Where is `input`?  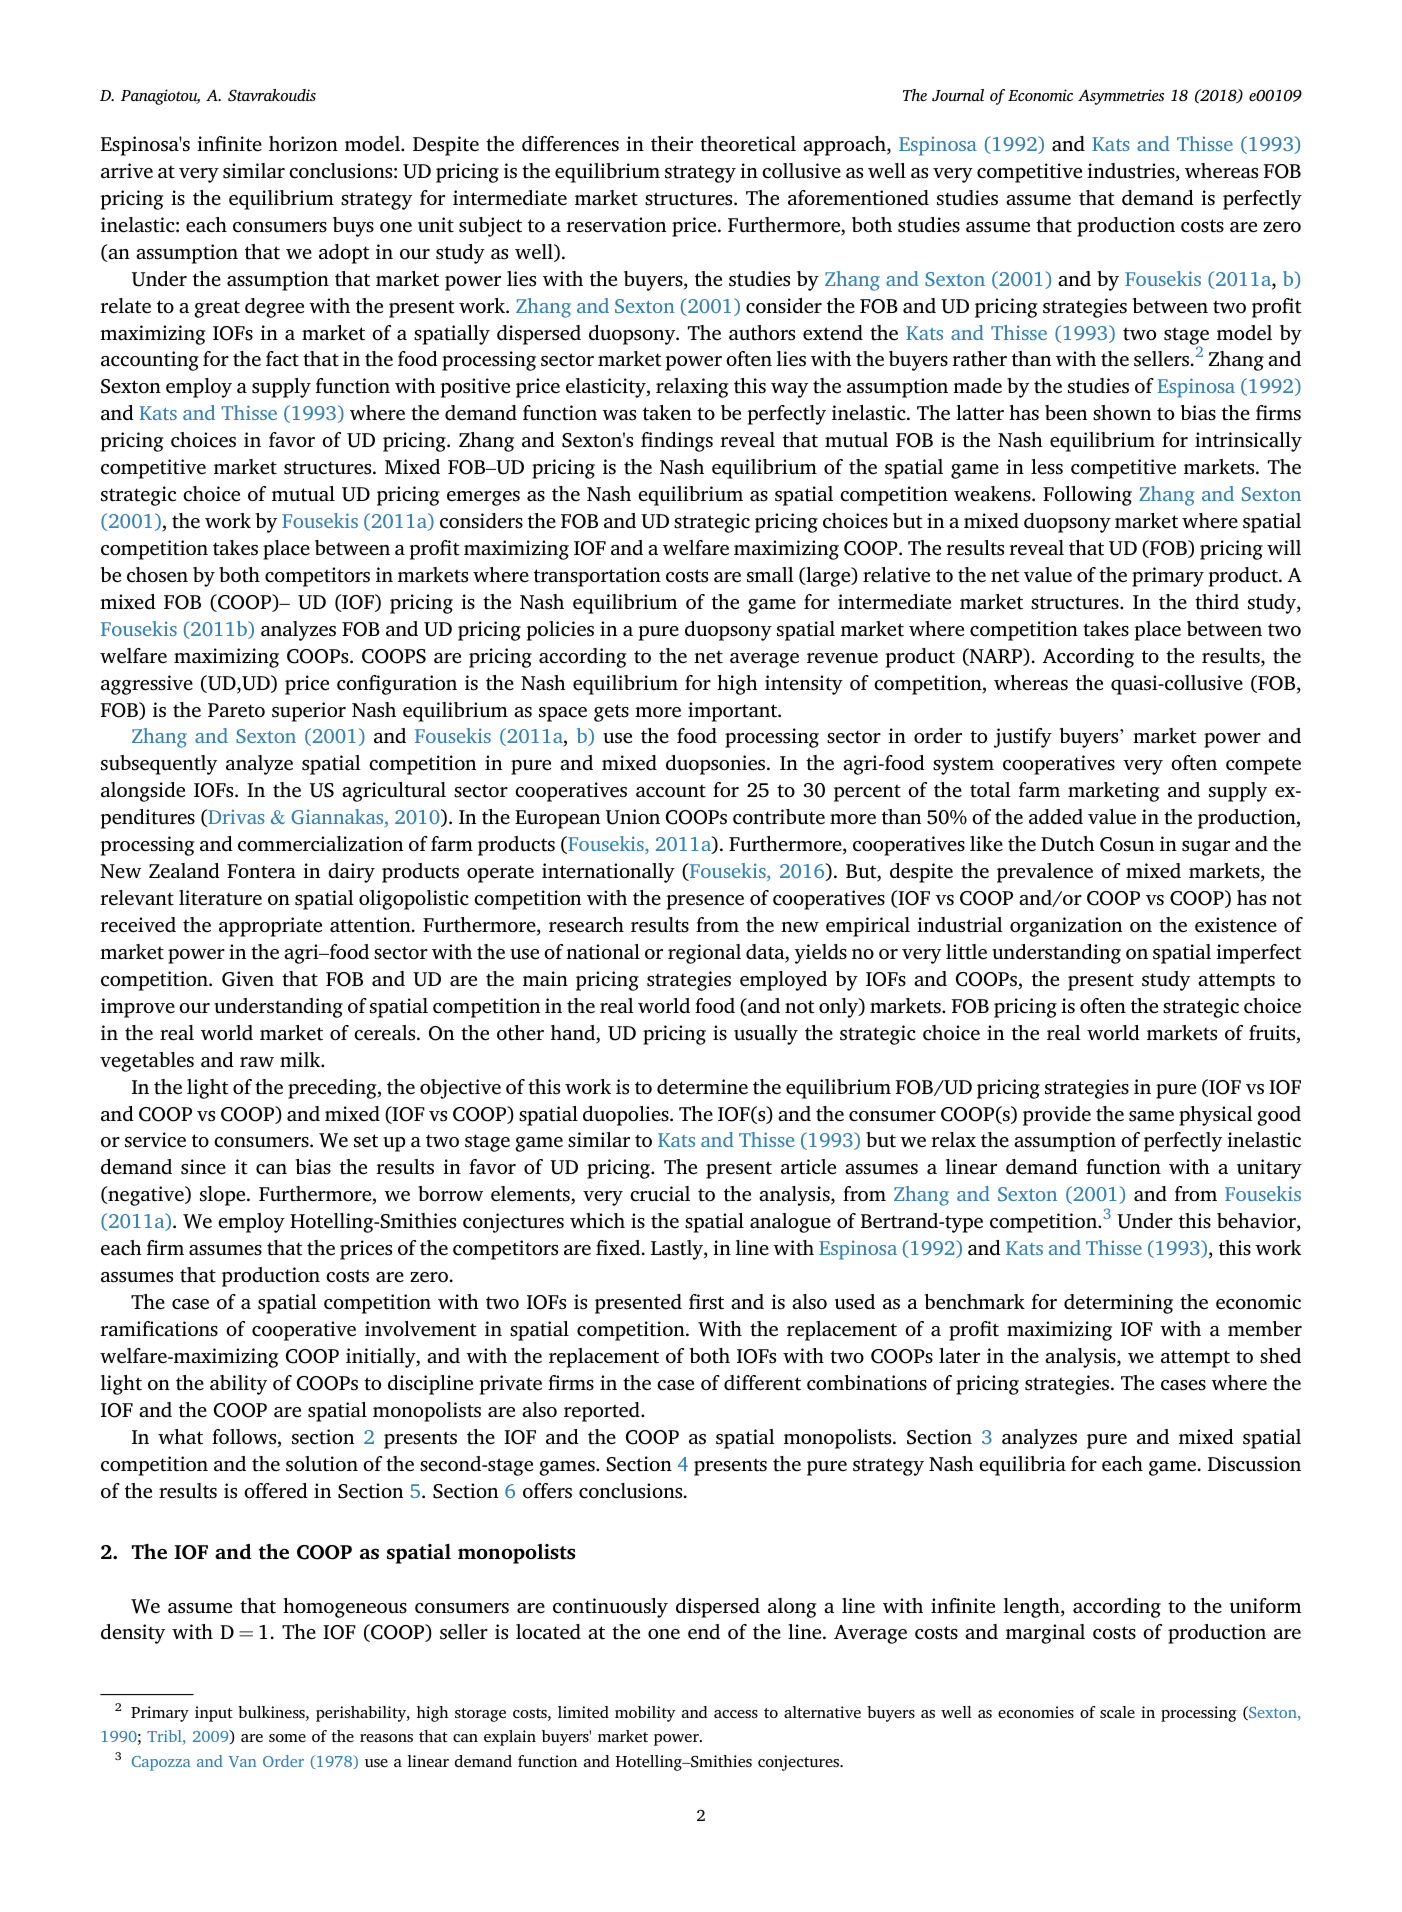 input is located at coordinates (214, 1714).
